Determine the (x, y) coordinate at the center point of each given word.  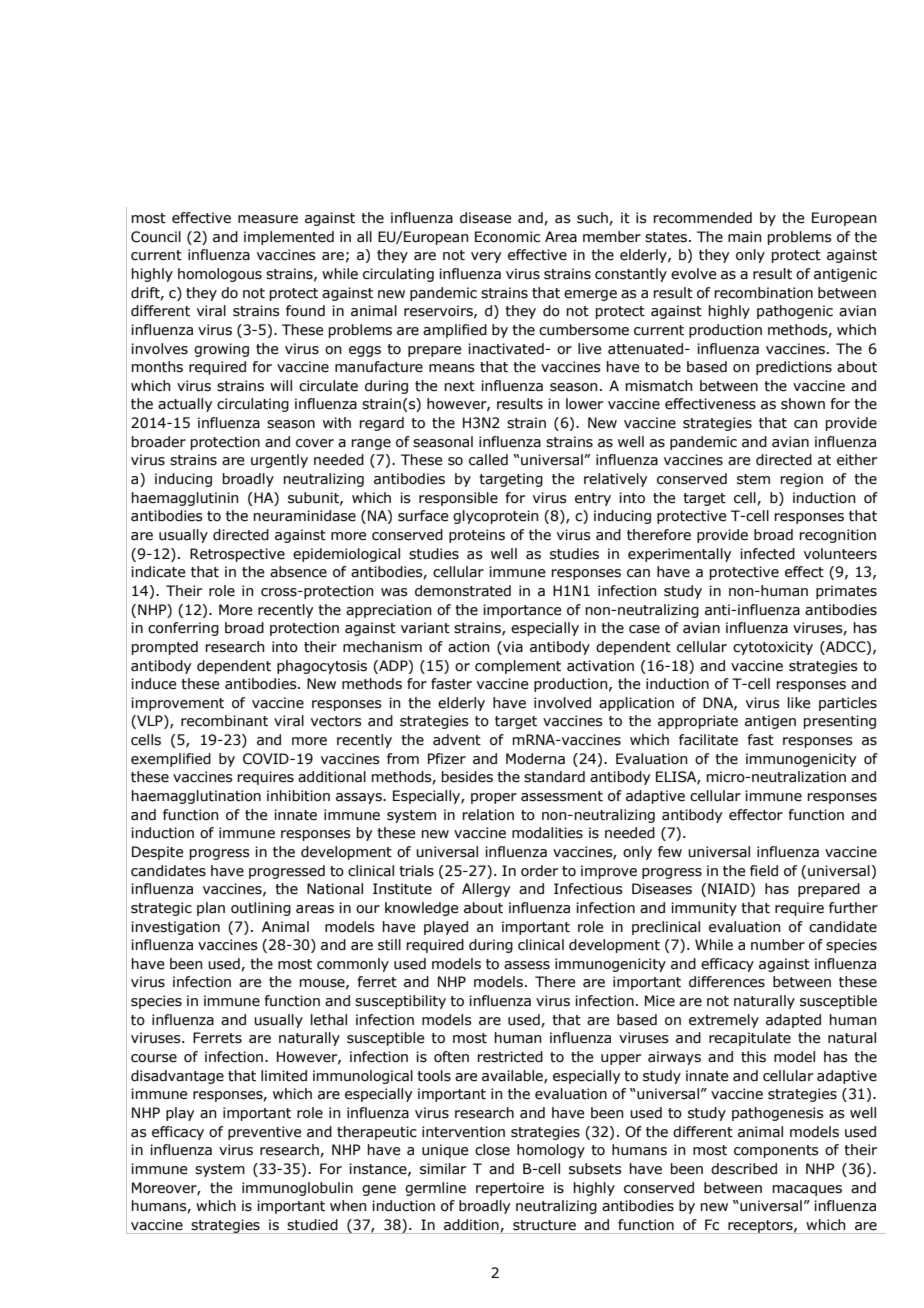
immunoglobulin (297, 1189)
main (745, 237)
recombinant (224, 721)
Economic (507, 237)
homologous (220, 275)
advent (457, 740)
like (799, 703)
